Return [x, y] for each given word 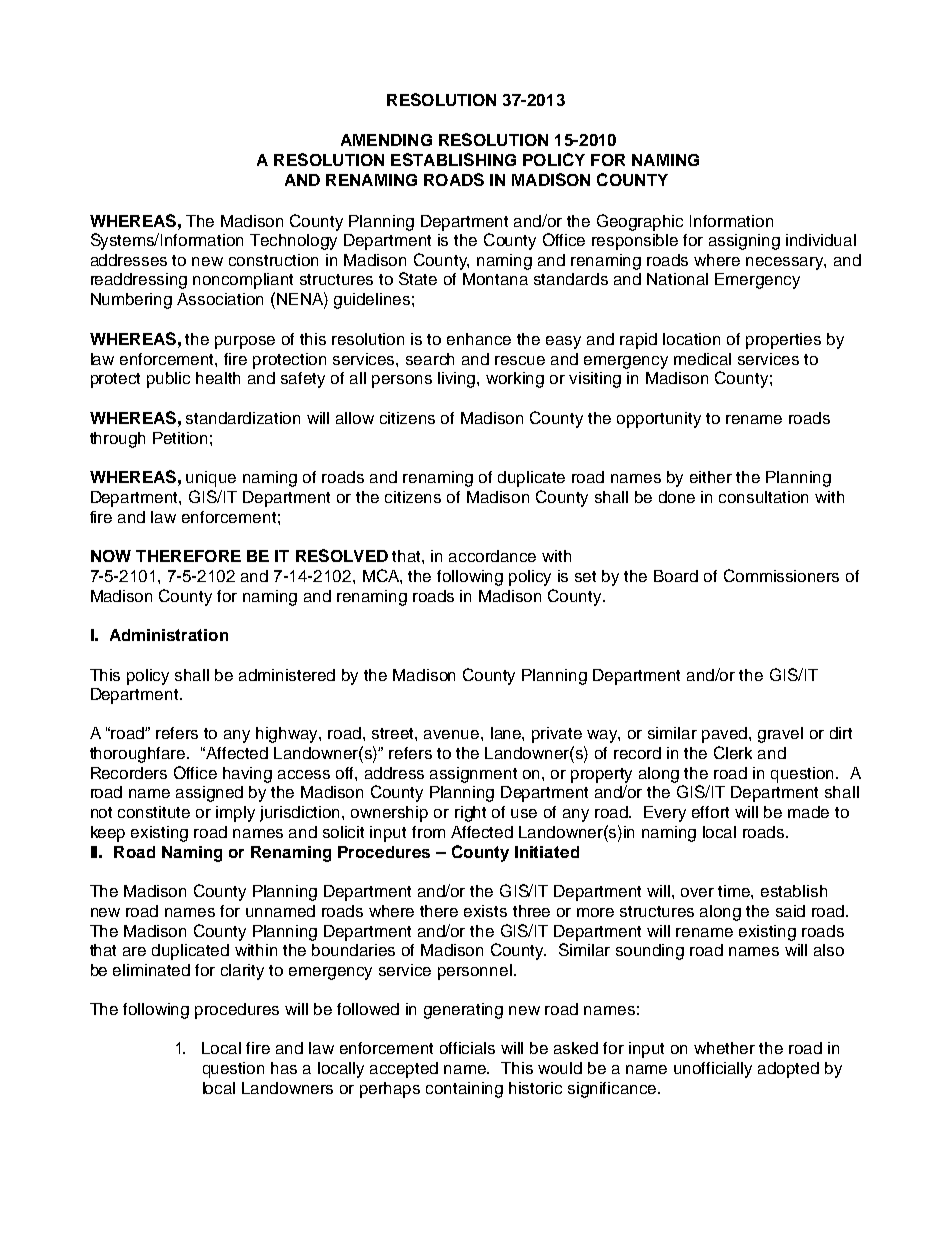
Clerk [733, 752]
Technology [293, 242]
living [458, 380]
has [284, 1068]
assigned [209, 794]
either [711, 477]
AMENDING [386, 140]
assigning [744, 242]
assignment [473, 775]
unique [211, 479]
